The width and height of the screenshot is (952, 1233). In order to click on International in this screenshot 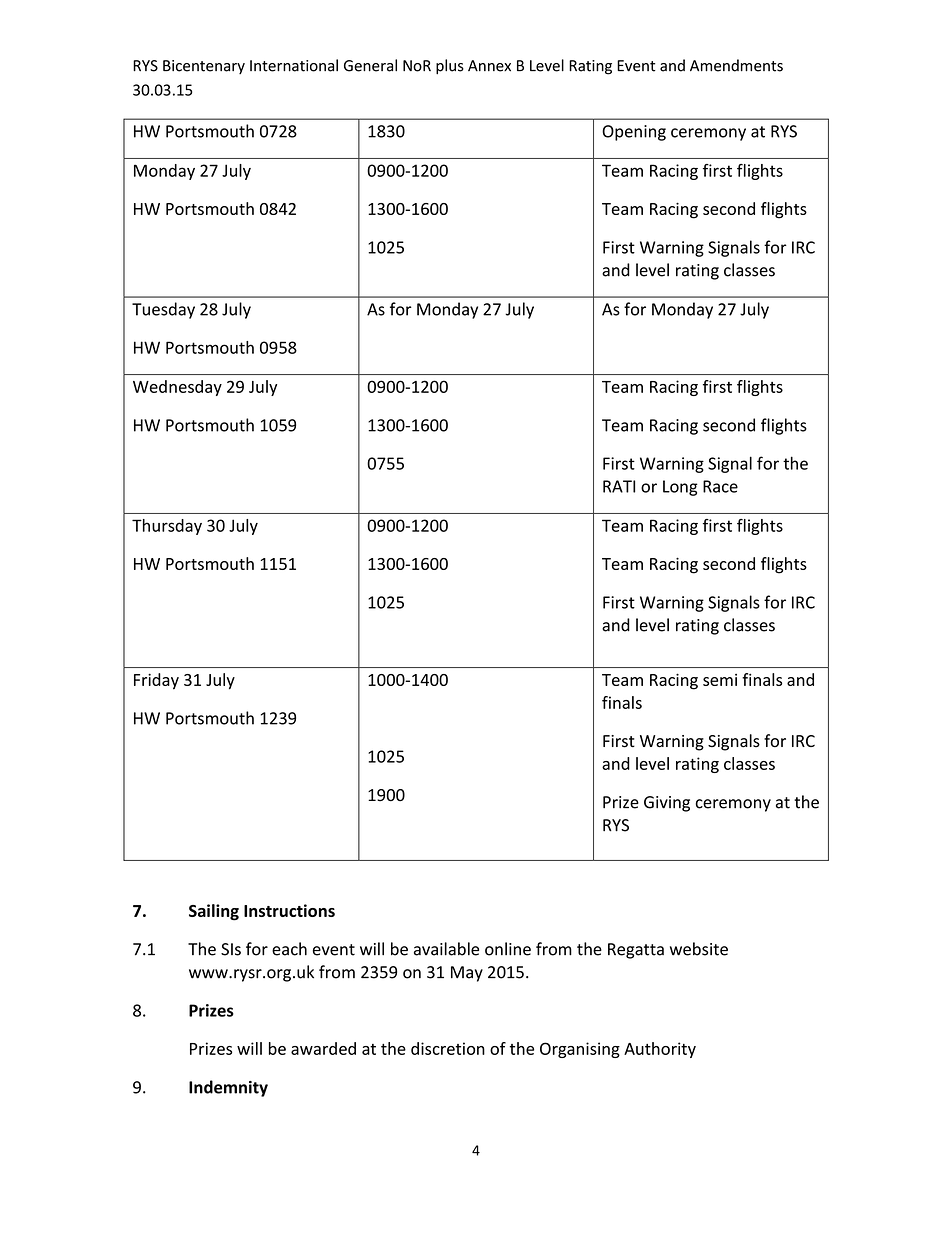, I will do `click(294, 65)`.
